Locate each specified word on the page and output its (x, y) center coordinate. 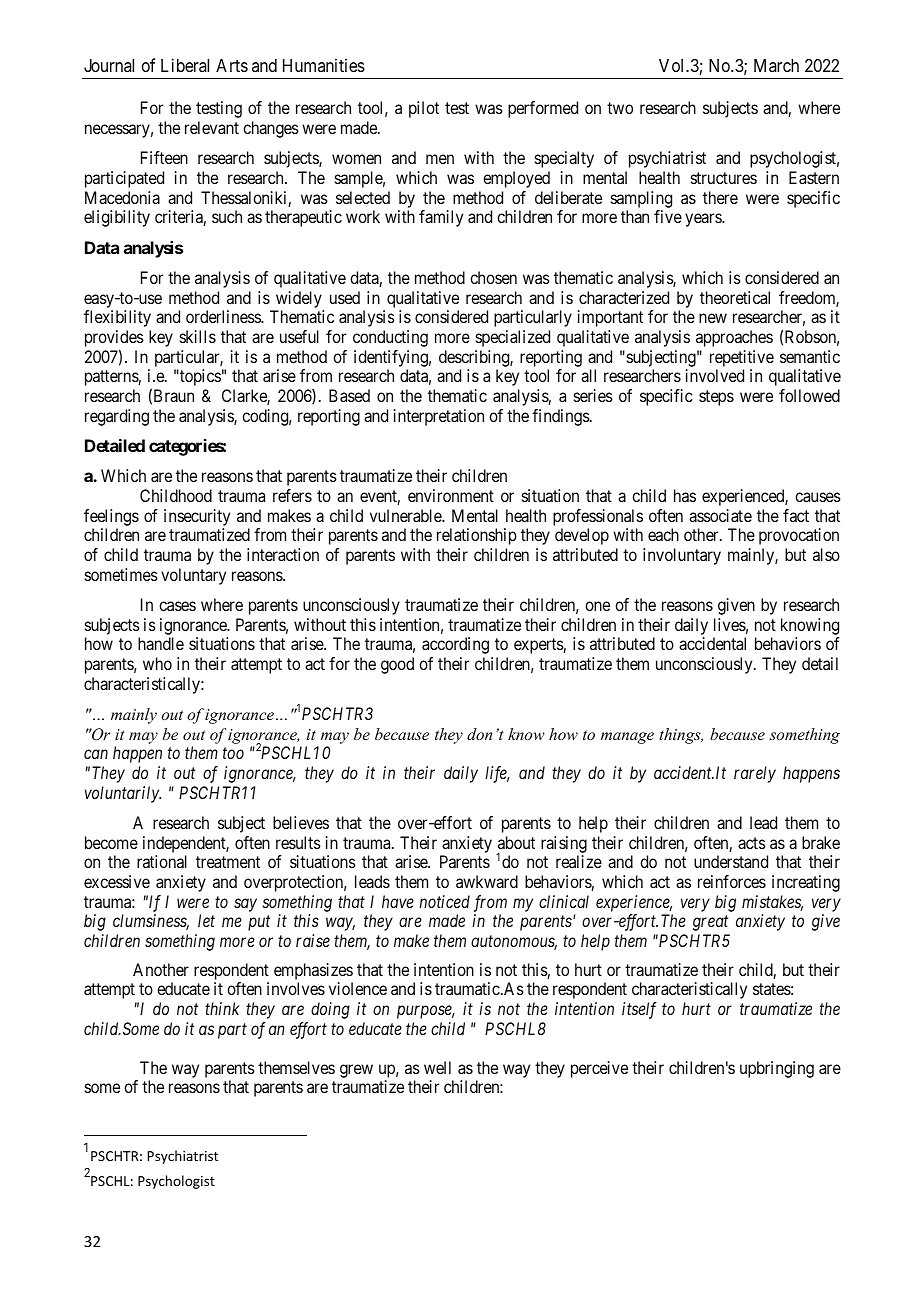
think (222, 1008)
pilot (424, 109)
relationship (477, 536)
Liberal (185, 65)
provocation (799, 536)
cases (177, 606)
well (437, 1067)
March (776, 65)
